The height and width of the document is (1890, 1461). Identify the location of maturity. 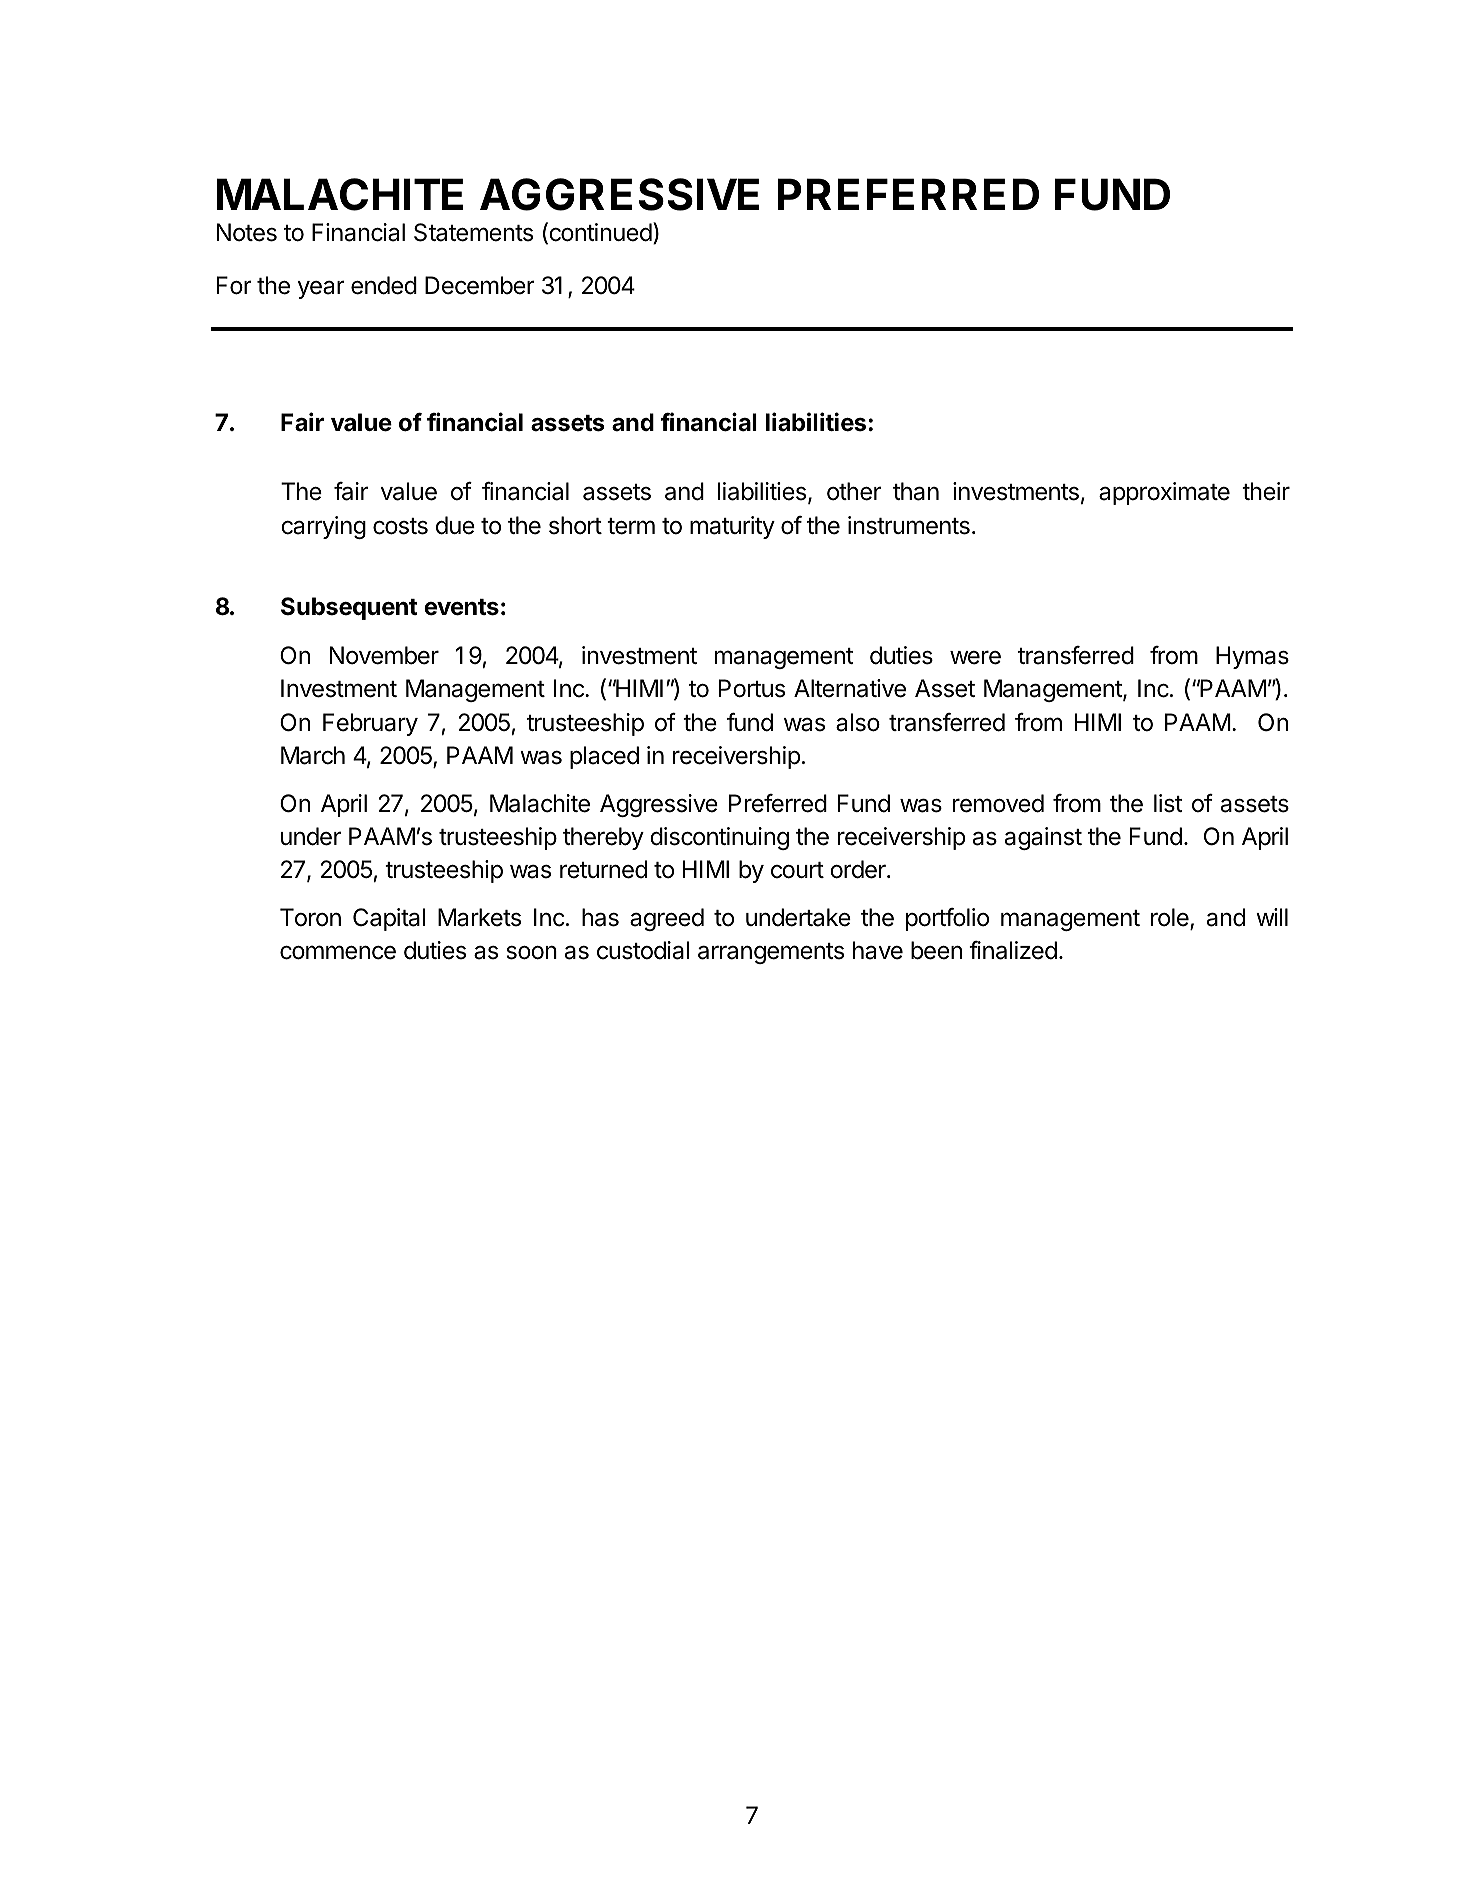
(732, 527).
